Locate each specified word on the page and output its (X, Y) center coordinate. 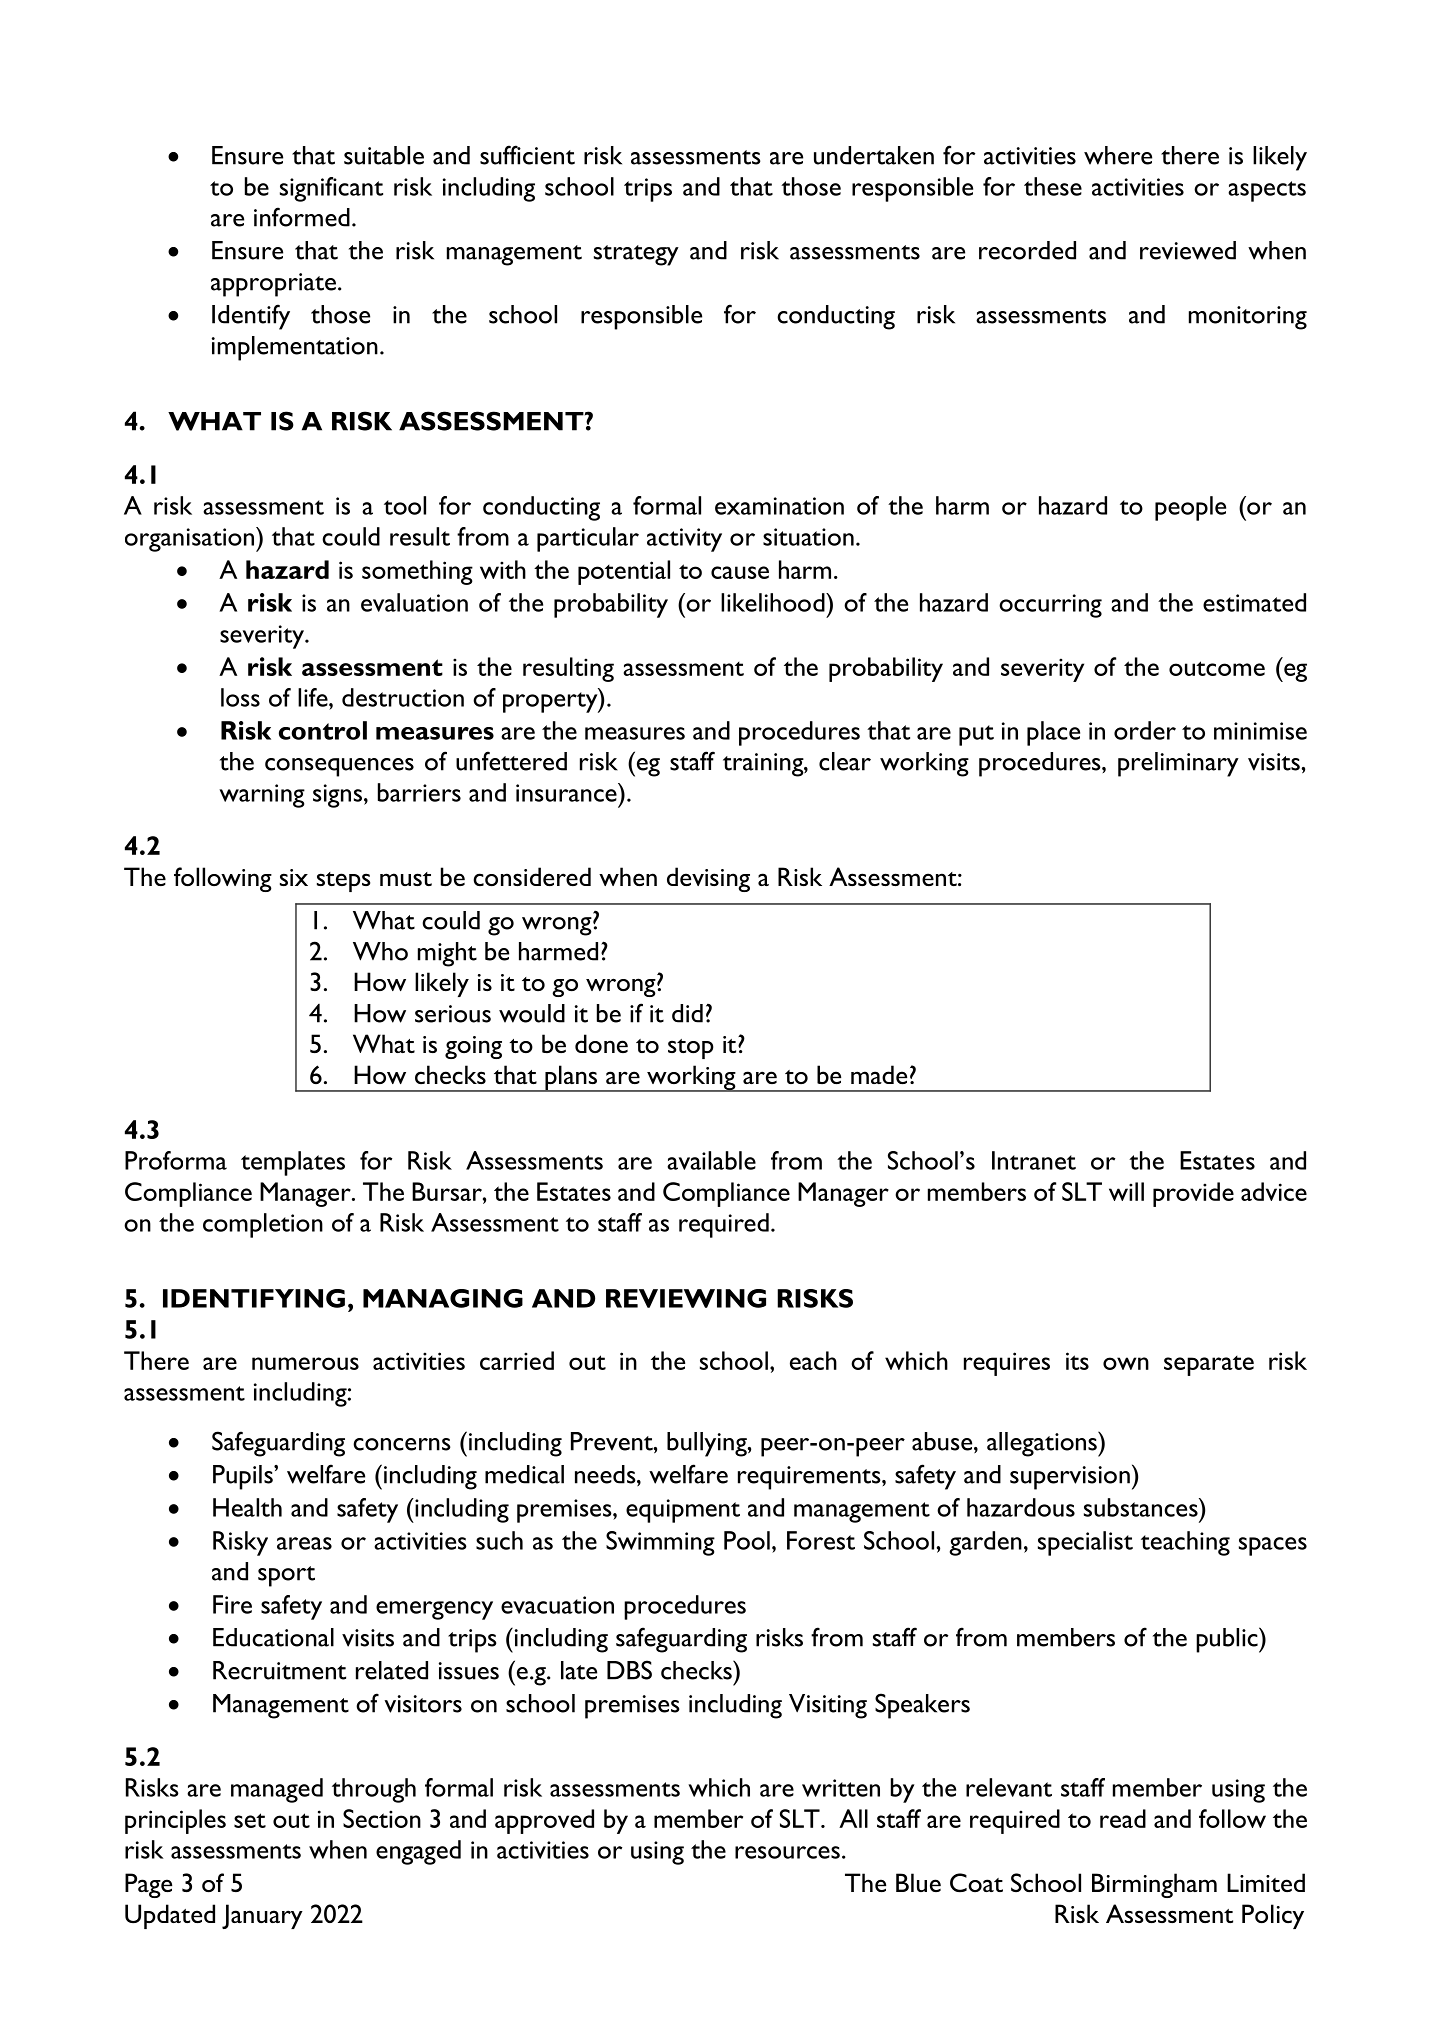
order (1145, 730)
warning (262, 796)
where (1118, 155)
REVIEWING (686, 1298)
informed (302, 217)
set (250, 1820)
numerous (305, 1363)
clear (845, 761)
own (1126, 1363)
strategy (636, 255)
